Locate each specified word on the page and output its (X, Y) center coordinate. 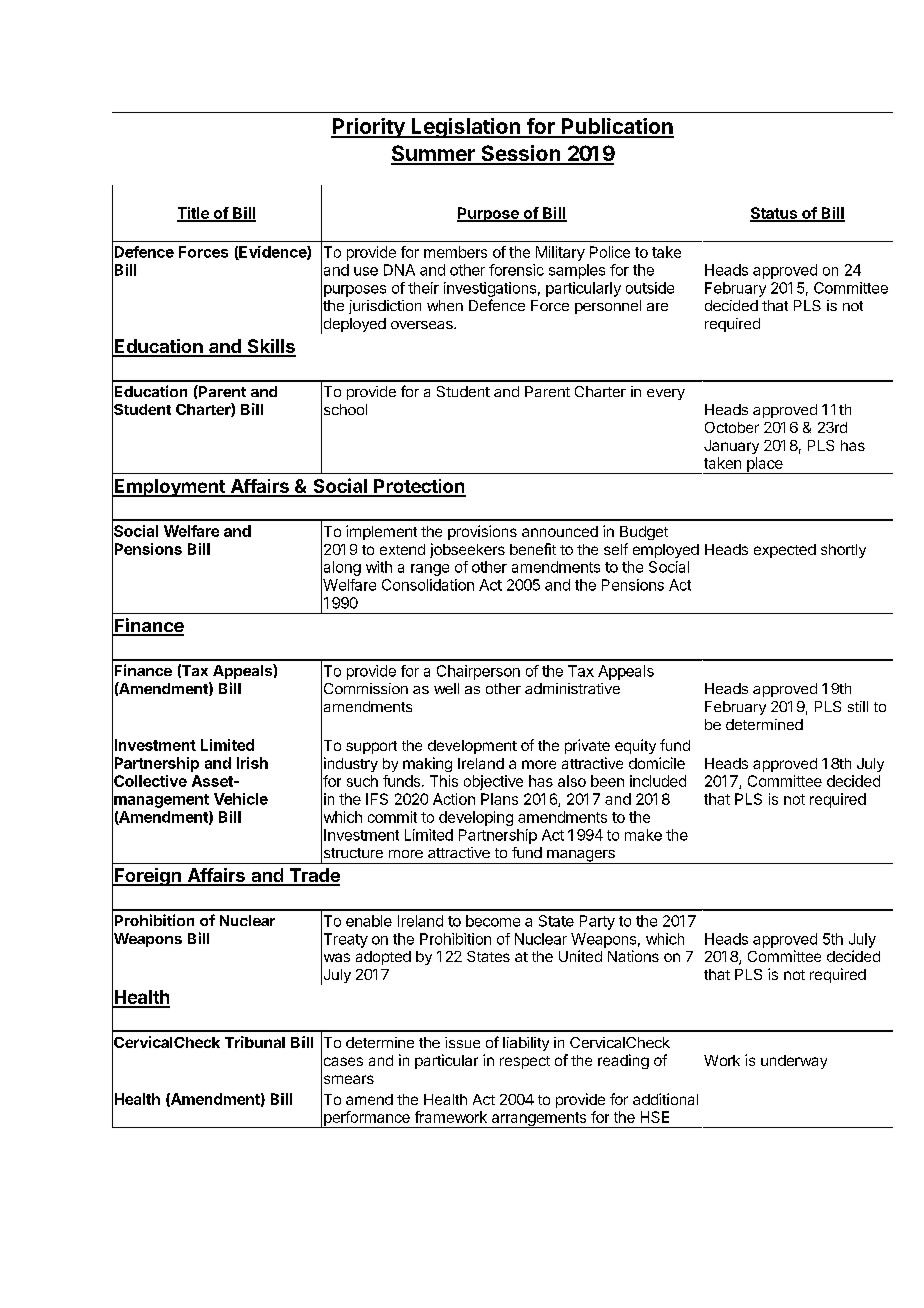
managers (581, 857)
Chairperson (478, 672)
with (379, 567)
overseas (423, 325)
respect (525, 1062)
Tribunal (255, 1042)
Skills (270, 347)
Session (520, 154)
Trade (313, 876)
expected (785, 551)
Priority (369, 128)
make (643, 835)
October (732, 427)
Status (774, 214)
